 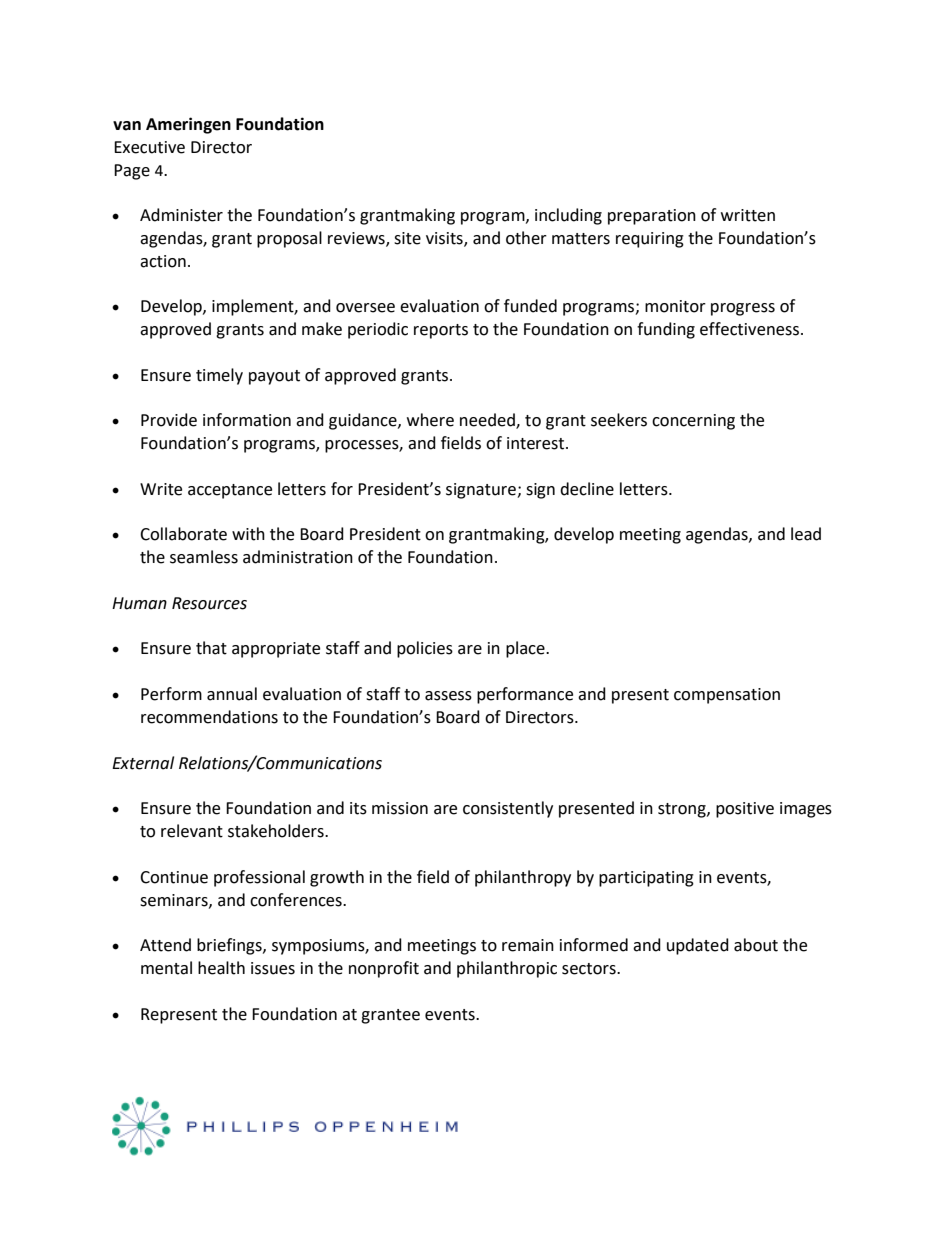 What do you see at coordinates (425, 649) in the screenshot?
I see `policies` at bounding box center [425, 649].
